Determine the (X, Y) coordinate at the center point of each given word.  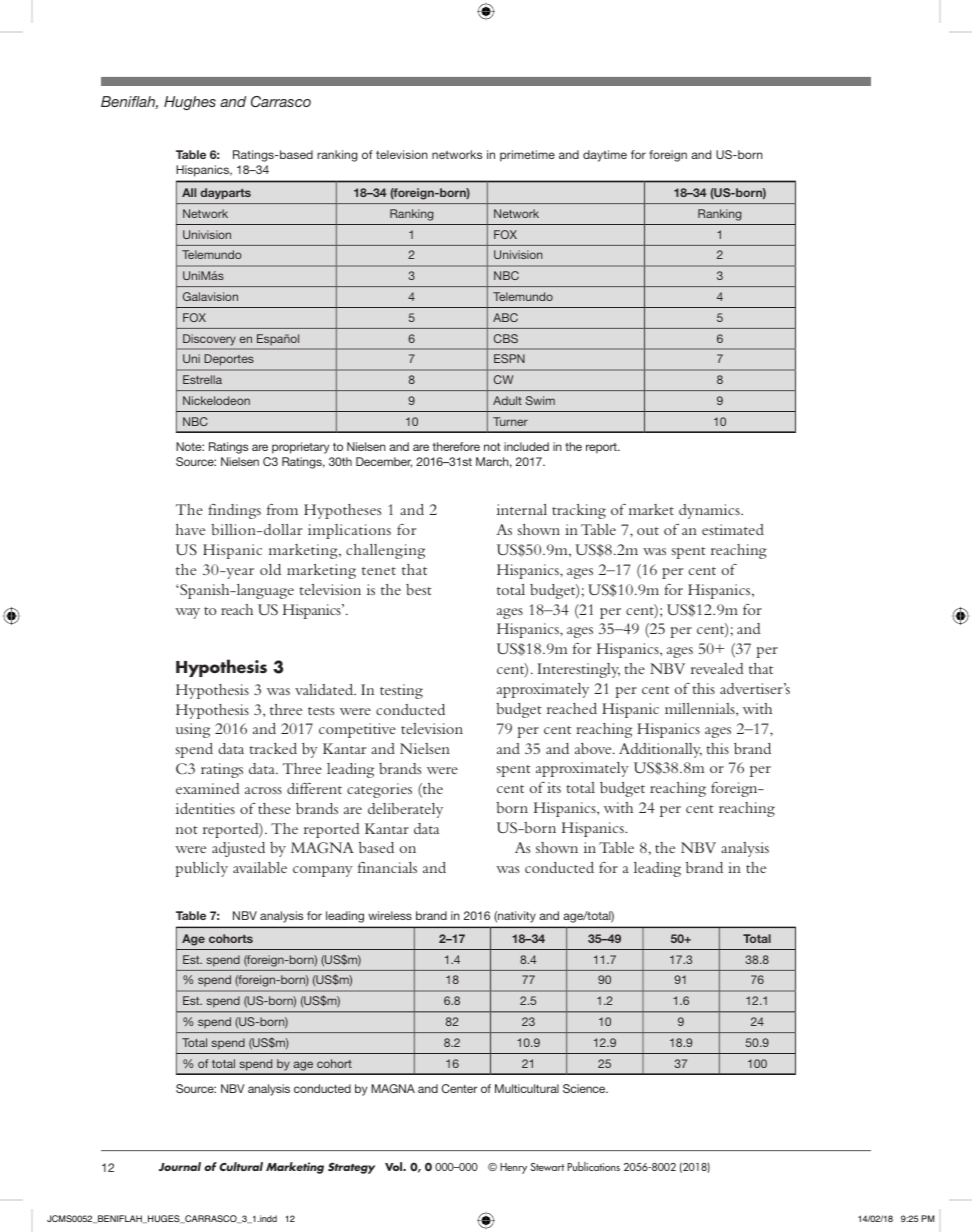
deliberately (405, 810)
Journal (180, 1166)
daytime (605, 156)
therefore (456, 446)
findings (234, 511)
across (263, 790)
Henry (513, 1168)
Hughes (190, 103)
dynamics (710, 511)
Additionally (660, 750)
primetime (527, 156)
